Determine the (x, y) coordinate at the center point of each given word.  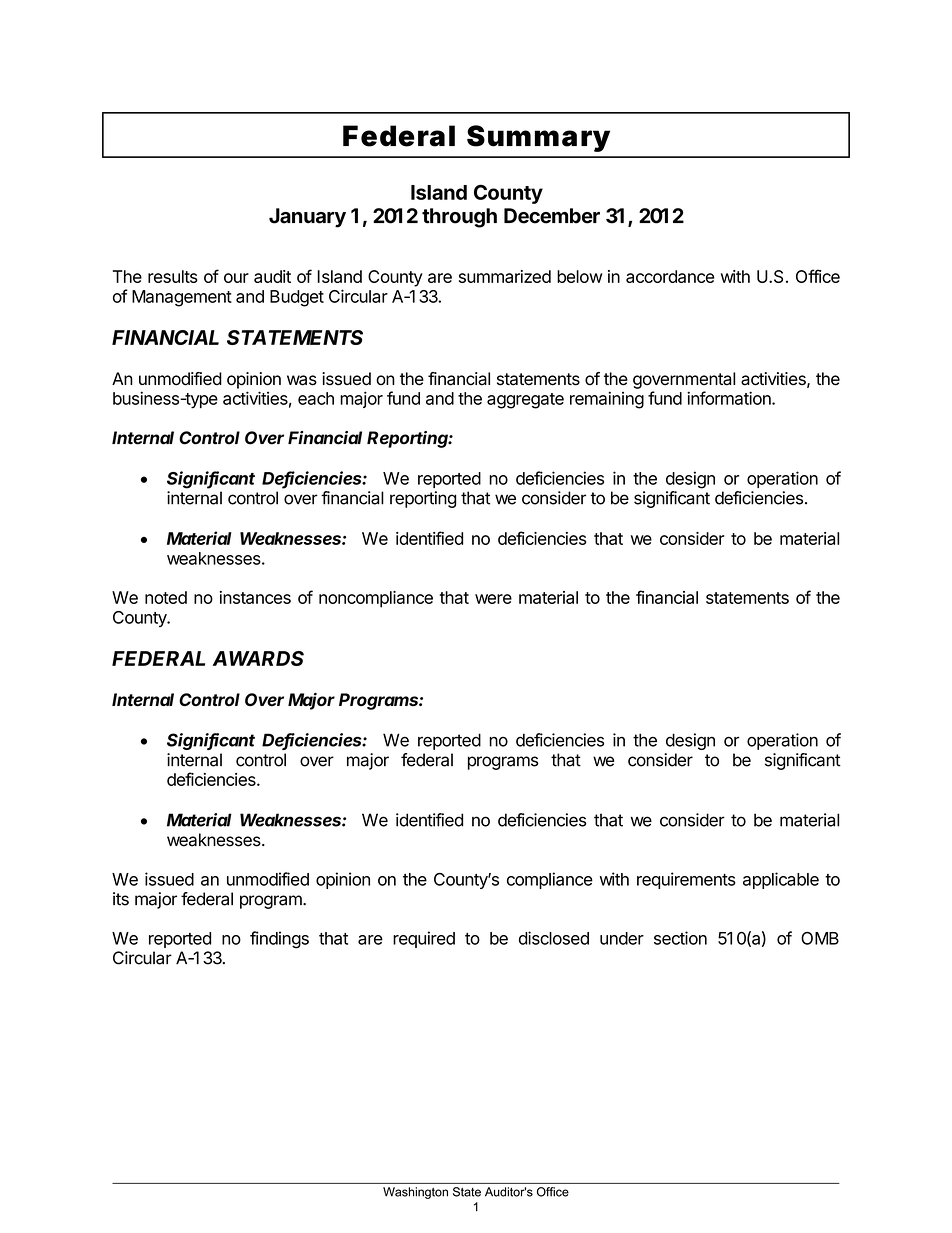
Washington (415, 1193)
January (307, 218)
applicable (781, 880)
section (680, 938)
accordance (670, 276)
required (424, 939)
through (459, 218)
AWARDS (258, 658)
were (493, 599)
